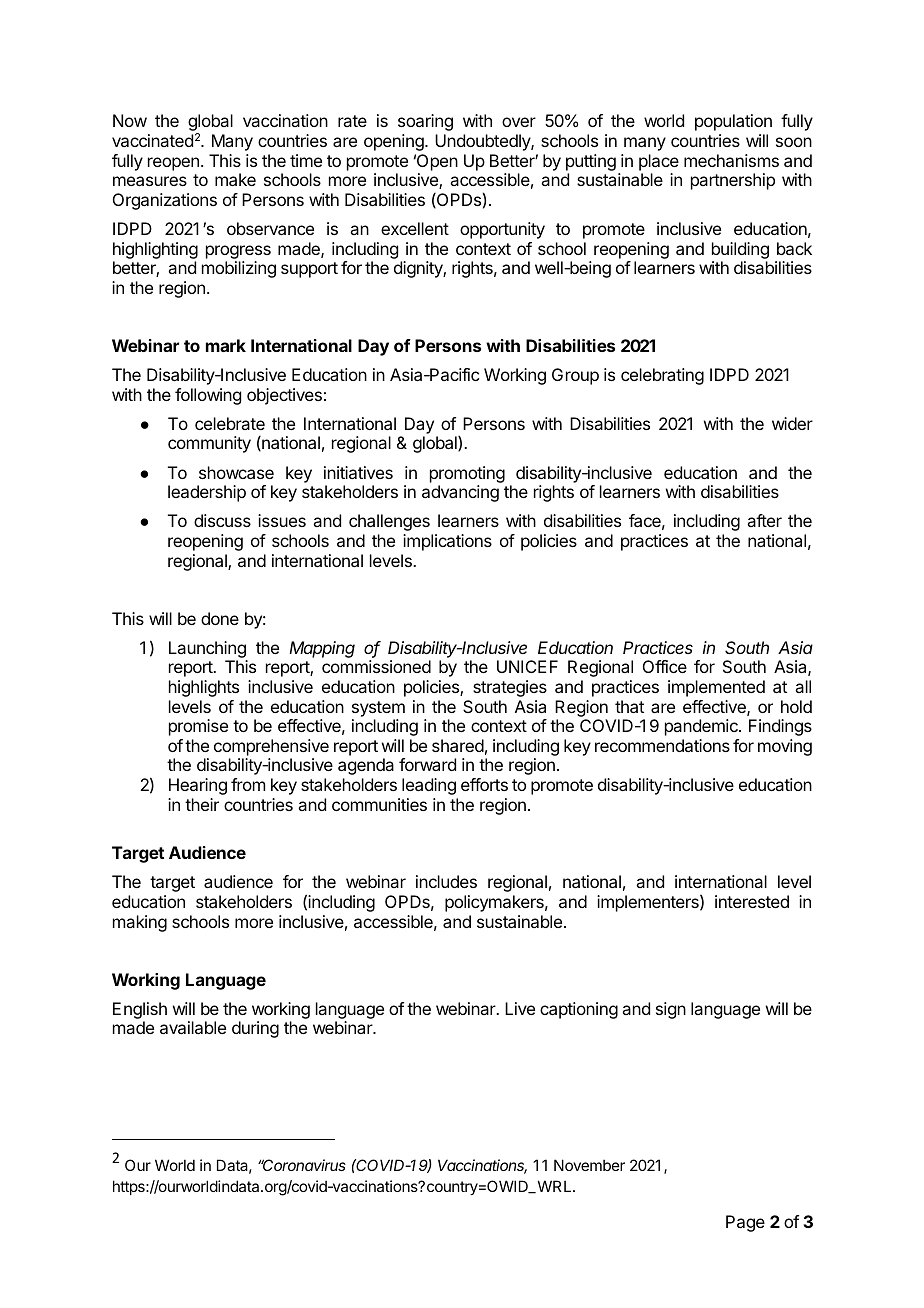 This screenshot has height=1308, width=924. I want to click on available, so click(193, 1027).
